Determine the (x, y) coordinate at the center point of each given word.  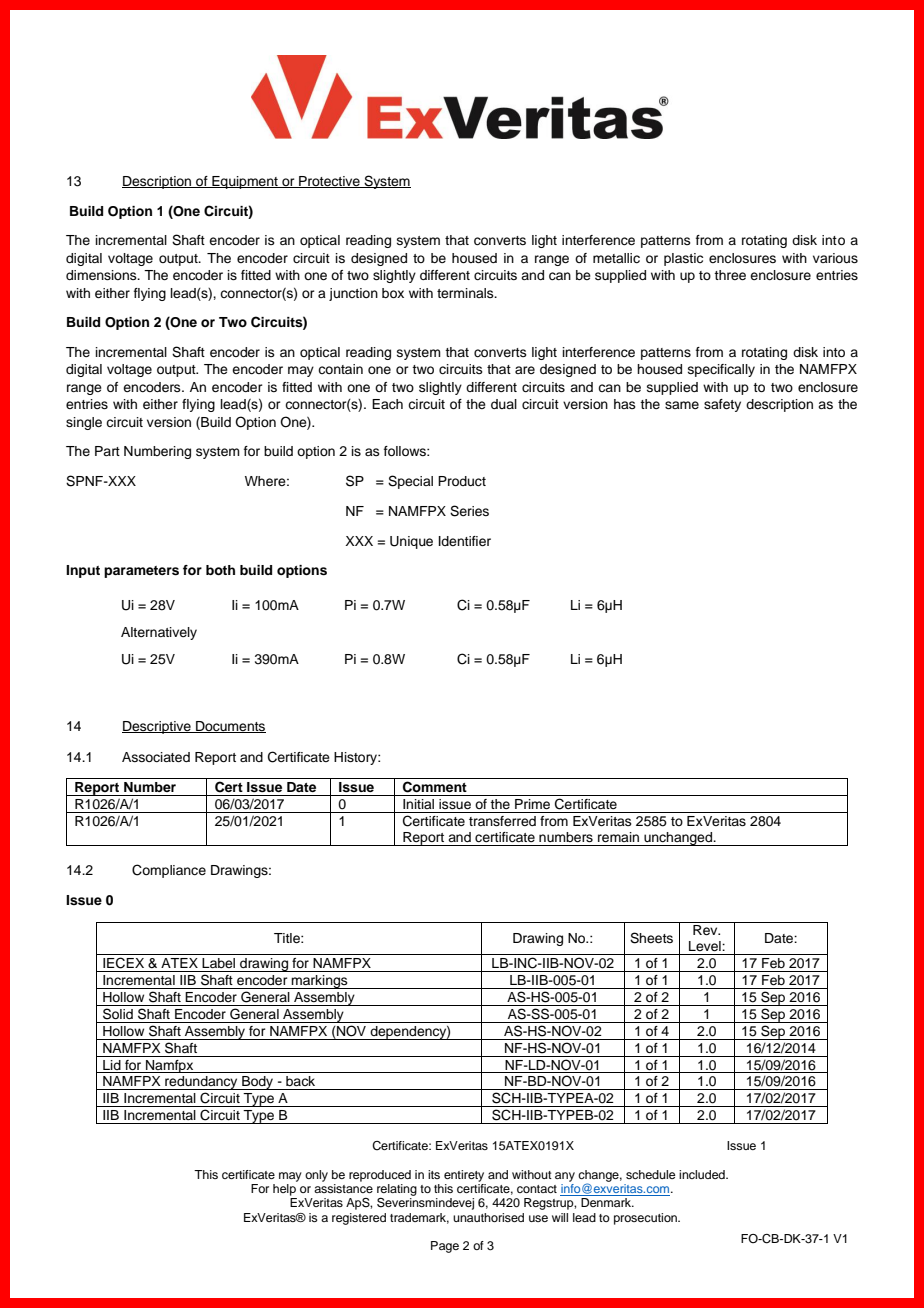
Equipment (245, 182)
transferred (502, 821)
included (703, 1174)
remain (618, 837)
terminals (466, 293)
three (730, 275)
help (284, 1190)
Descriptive (157, 727)
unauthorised (488, 1217)
